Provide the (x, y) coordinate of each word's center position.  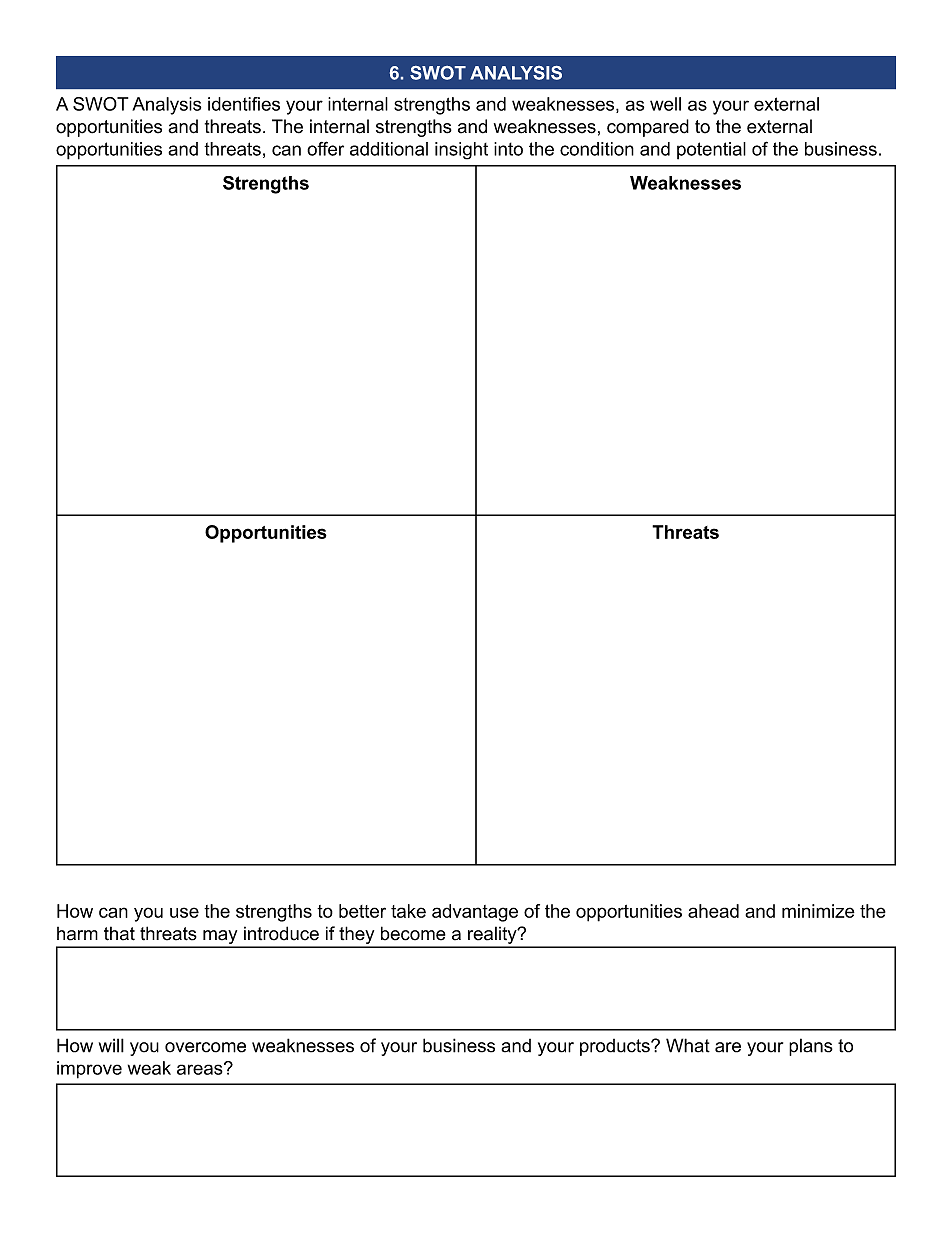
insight (461, 151)
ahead (713, 911)
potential (711, 151)
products (616, 1047)
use (184, 912)
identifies (244, 104)
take (408, 911)
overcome (205, 1047)
